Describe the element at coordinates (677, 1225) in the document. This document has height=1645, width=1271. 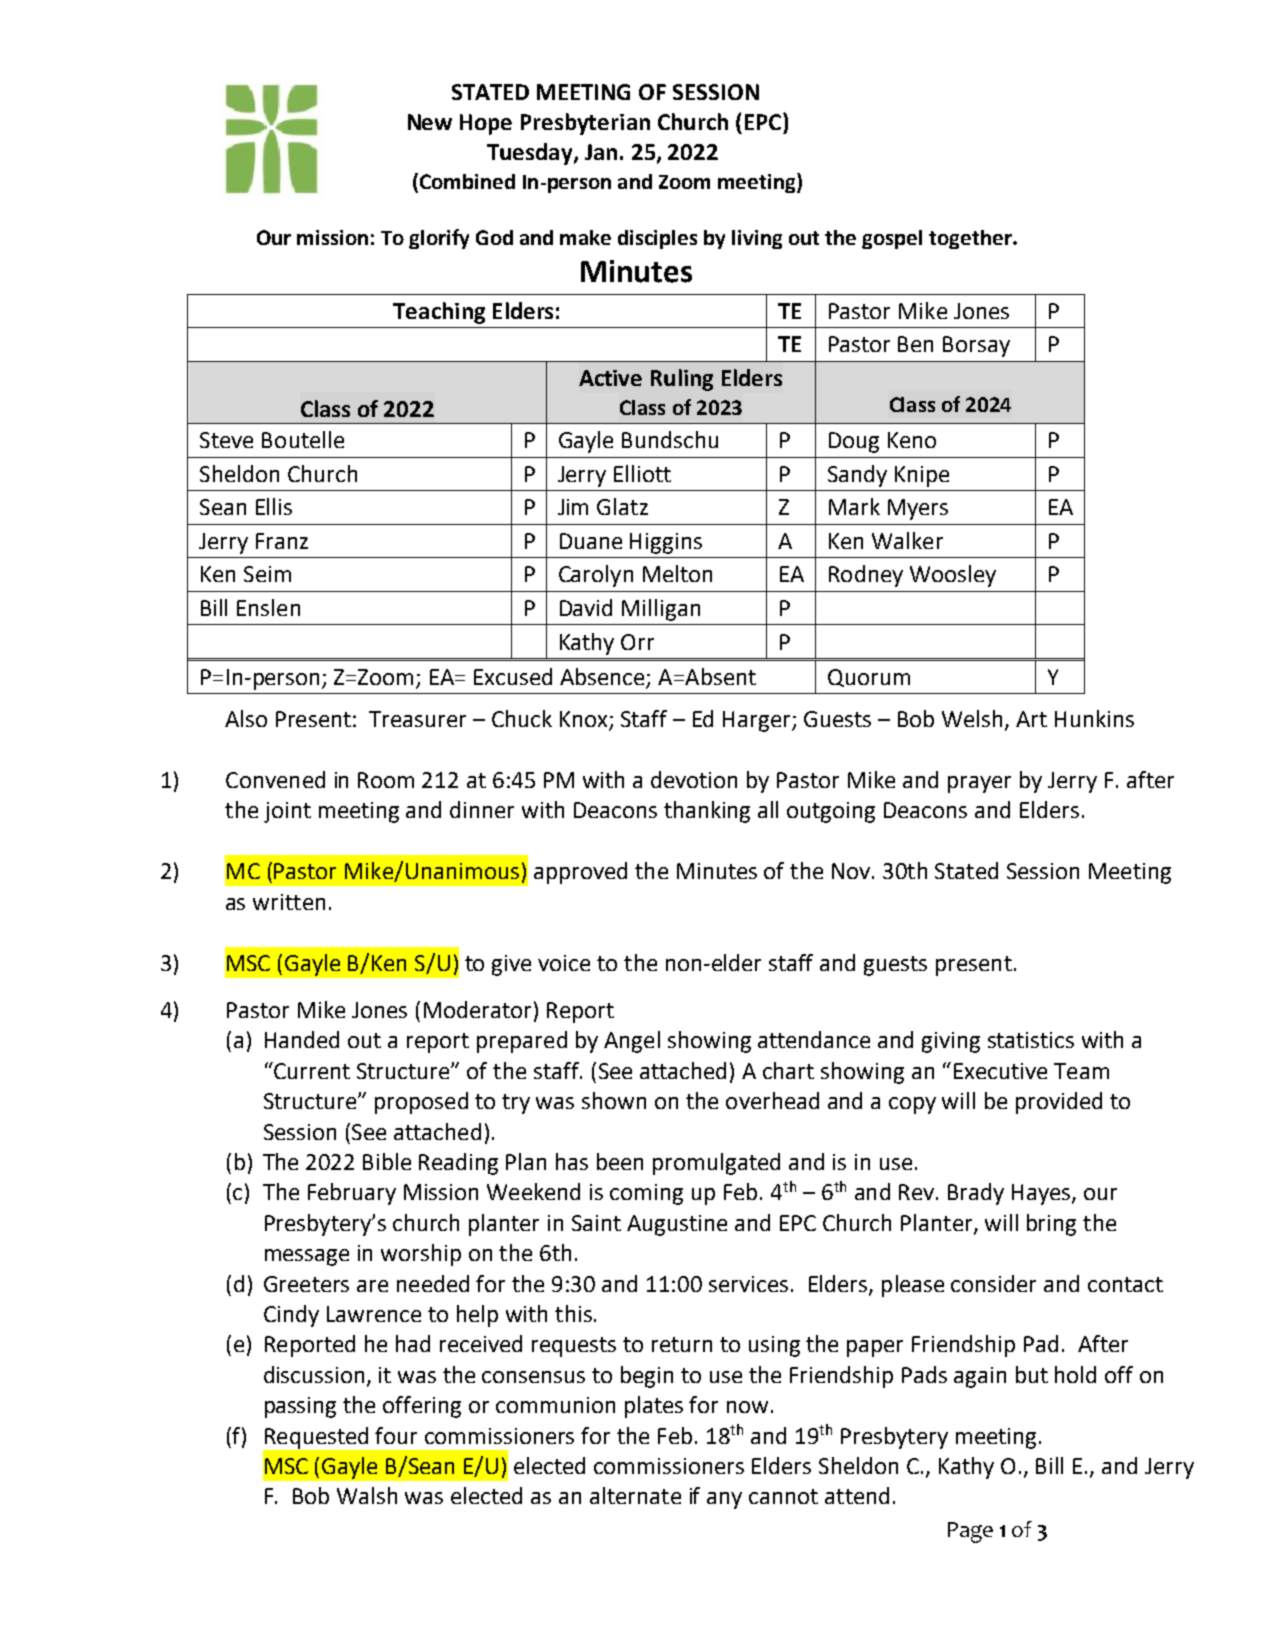
I see `Augustine` at that location.
